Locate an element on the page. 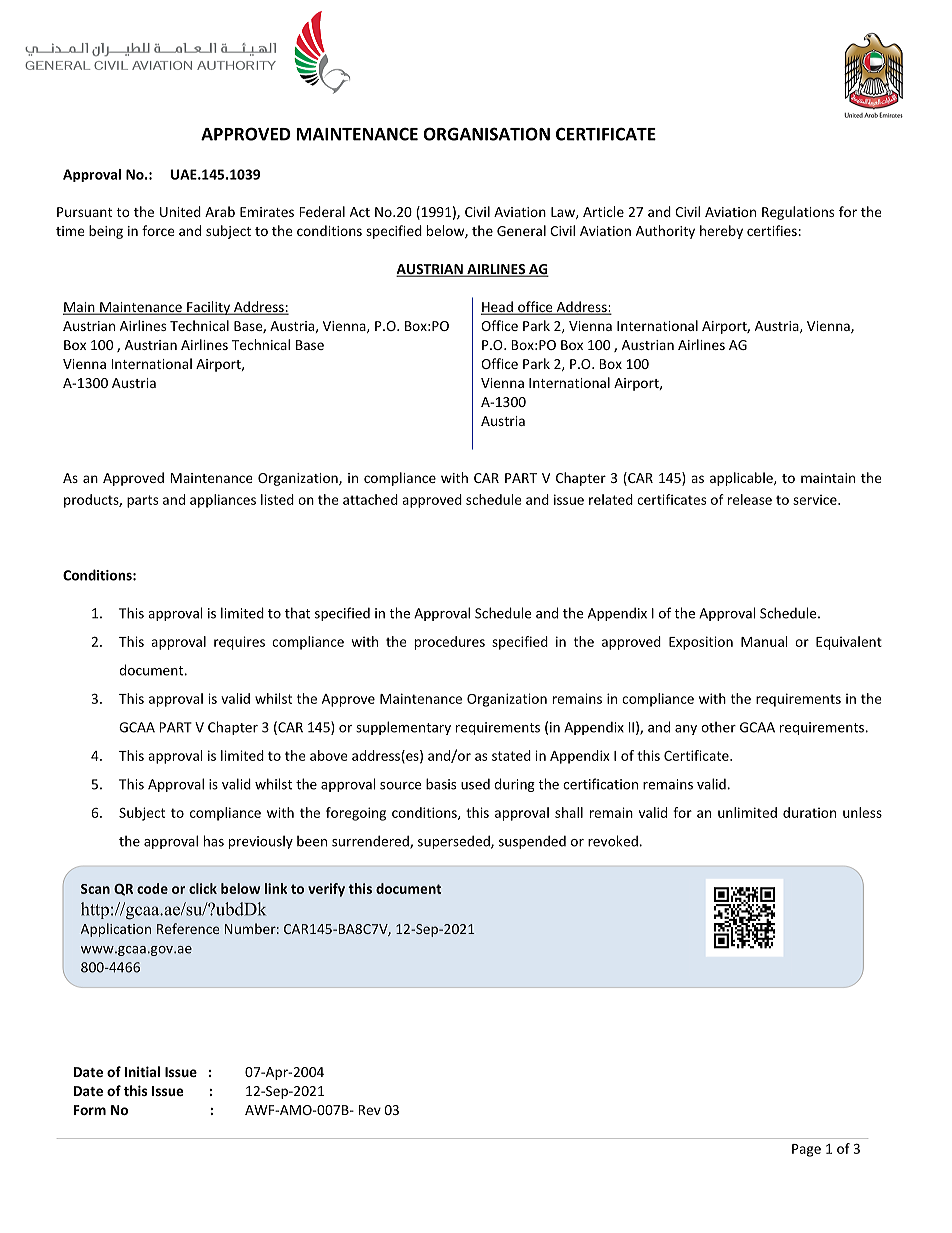 This image has width=952, height=1233. ORGANISATION is located at coordinates (486, 134).
